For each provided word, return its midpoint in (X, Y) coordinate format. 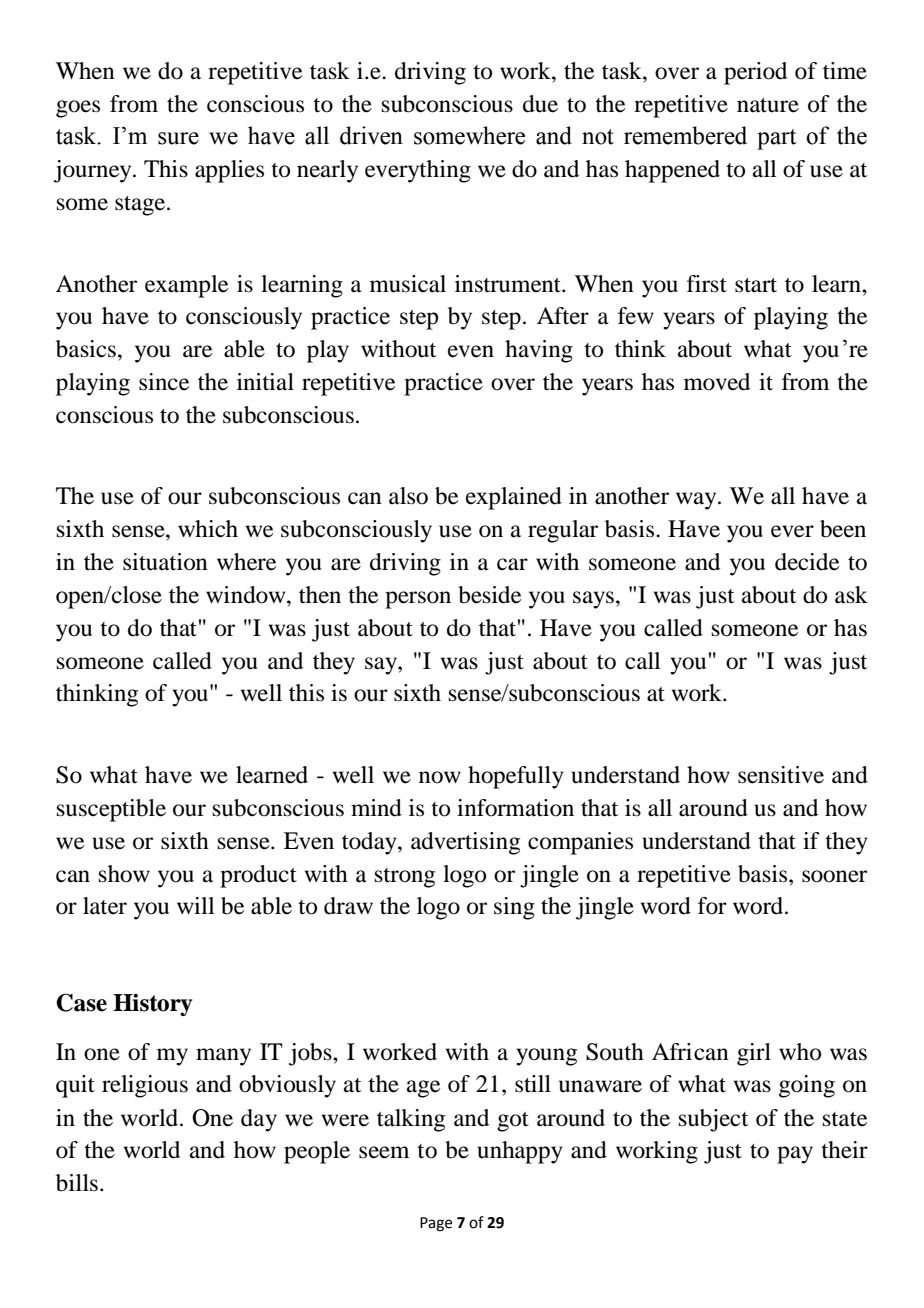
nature (768, 105)
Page (436, 1224)
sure (178, 138)
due (540, 104)
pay (795, 1155)
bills (77, 1183)
